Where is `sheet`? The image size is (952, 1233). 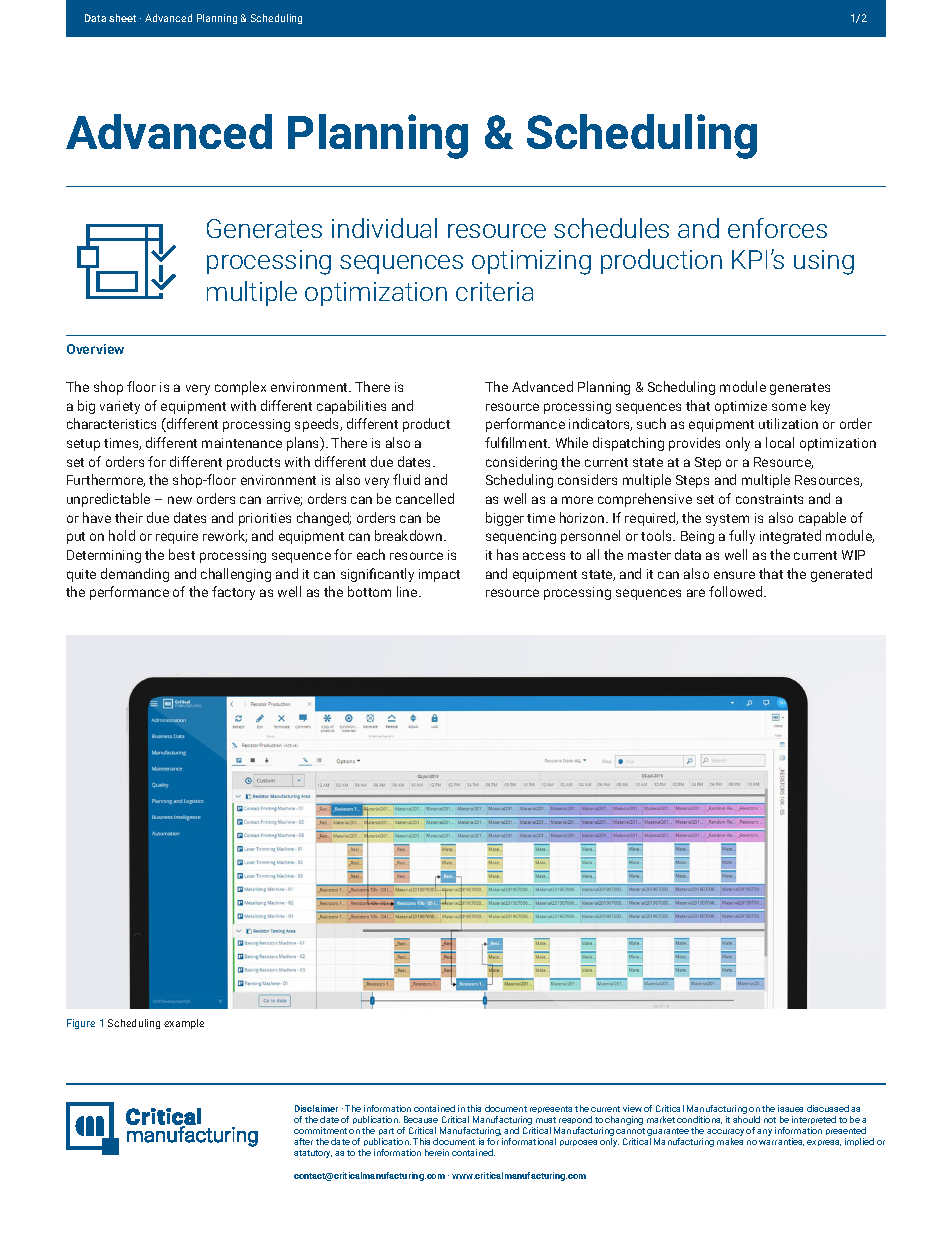 sheet is located at coordinates (122, 18).
